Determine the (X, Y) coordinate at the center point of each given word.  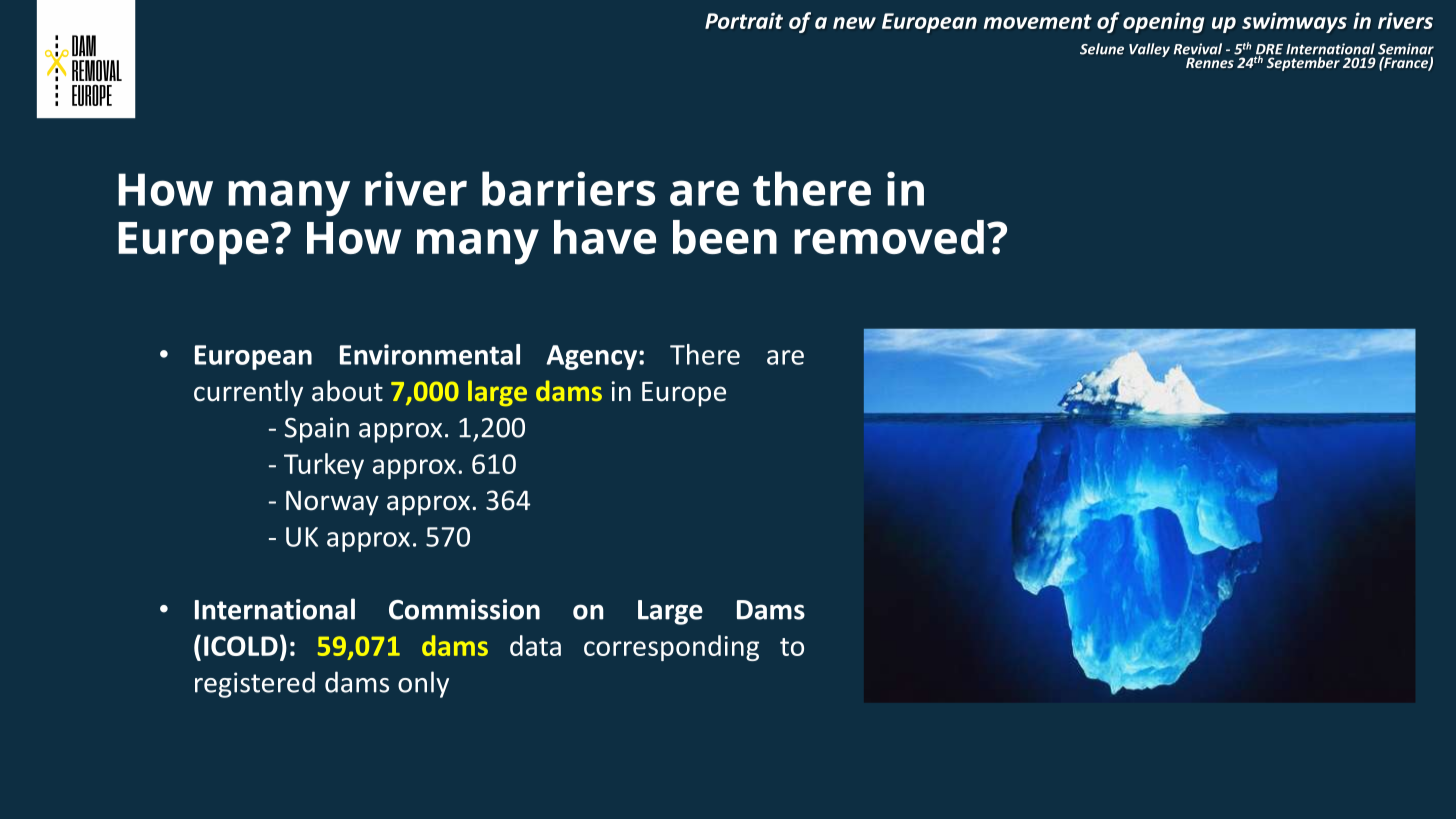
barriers (568, 188)
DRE (1269, 50)
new (854, 23)
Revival (1198, 49)
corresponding (671, 648)
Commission (464, 609)
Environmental (430, 354)
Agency (591, 357)
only (423, 684)
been (725, 237)
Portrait (744, 20)
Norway (332, 503)
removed (889, 237)
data (535, 645)
